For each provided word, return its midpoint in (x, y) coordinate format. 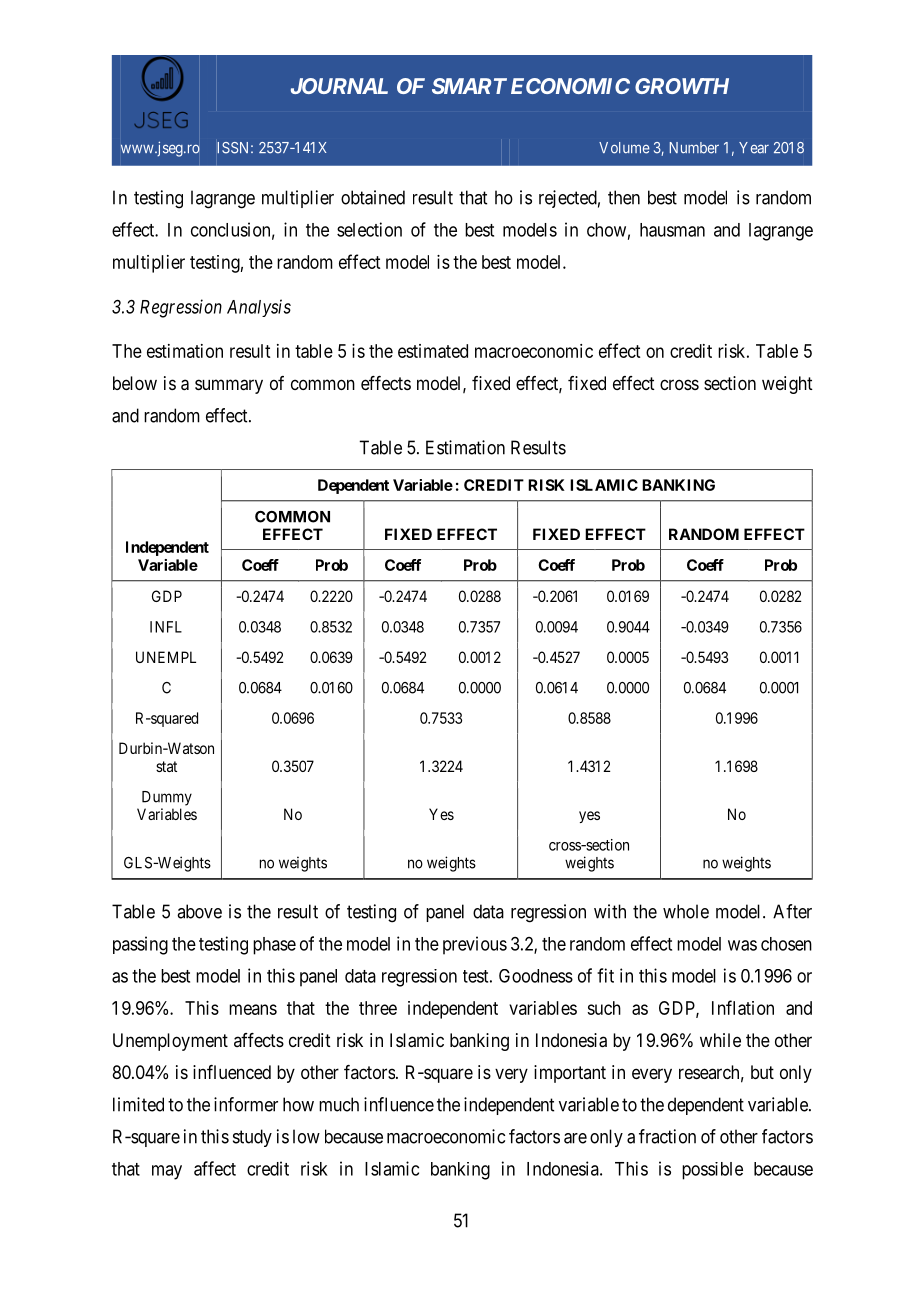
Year (754, 148)
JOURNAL (339, 86)
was (742, 945)
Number (694, 148)
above (199, 911)
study (252, 1138)
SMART (469, 86)
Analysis (259, 308)
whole (686, 911)
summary (229, 386)
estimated (433, 351)
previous (475, 945)
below (135, 383)
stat (166, 766)
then (624, 197)
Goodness (536, 976)
